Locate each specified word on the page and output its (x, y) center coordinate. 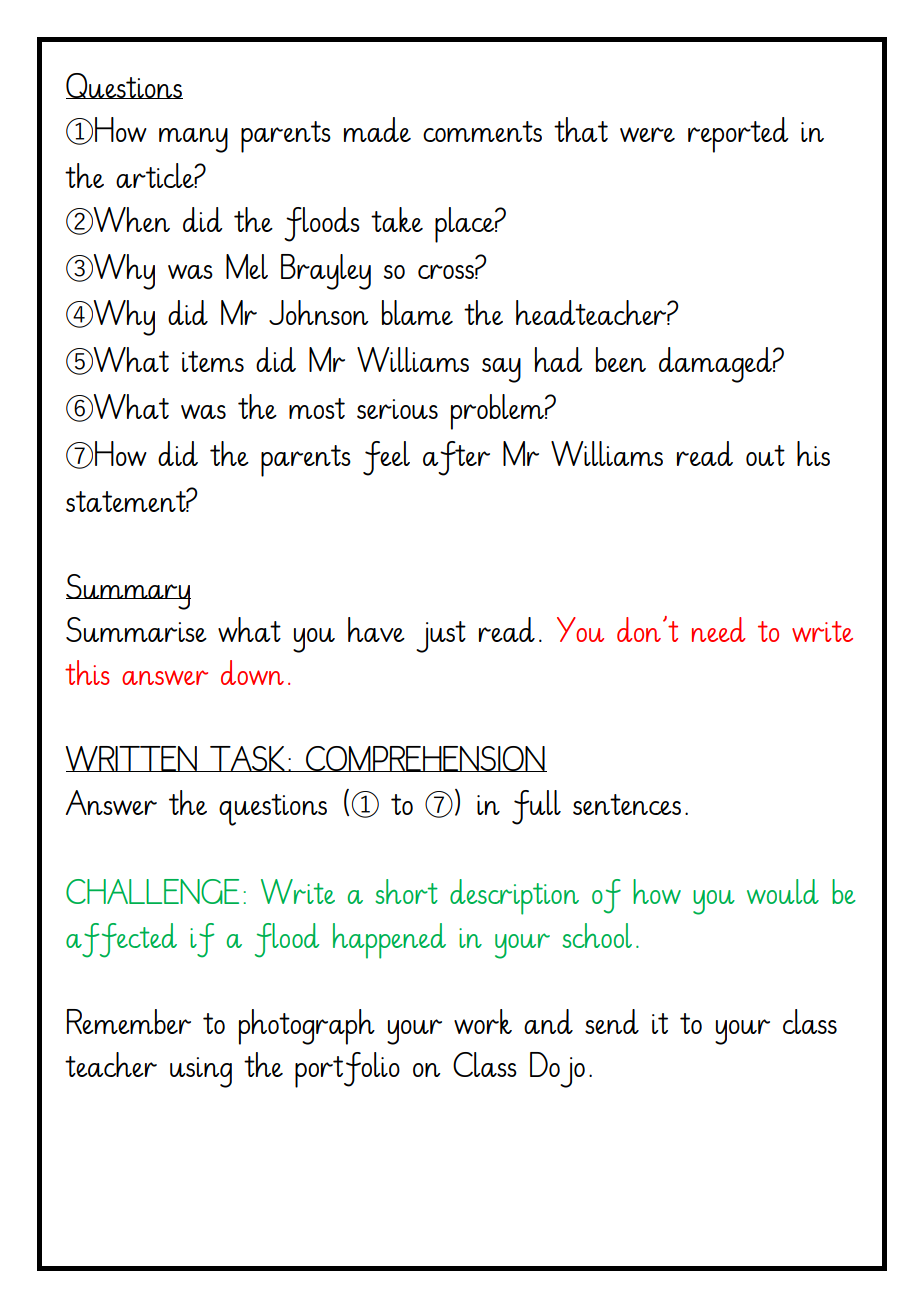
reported (738, 135)
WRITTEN (132, 759)
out (765, 455)
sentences (627, 804)
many (193, 140)
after (456, 458)
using (201, 1072)
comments (482, 131)
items (213, 361)
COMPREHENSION (425, 759)
